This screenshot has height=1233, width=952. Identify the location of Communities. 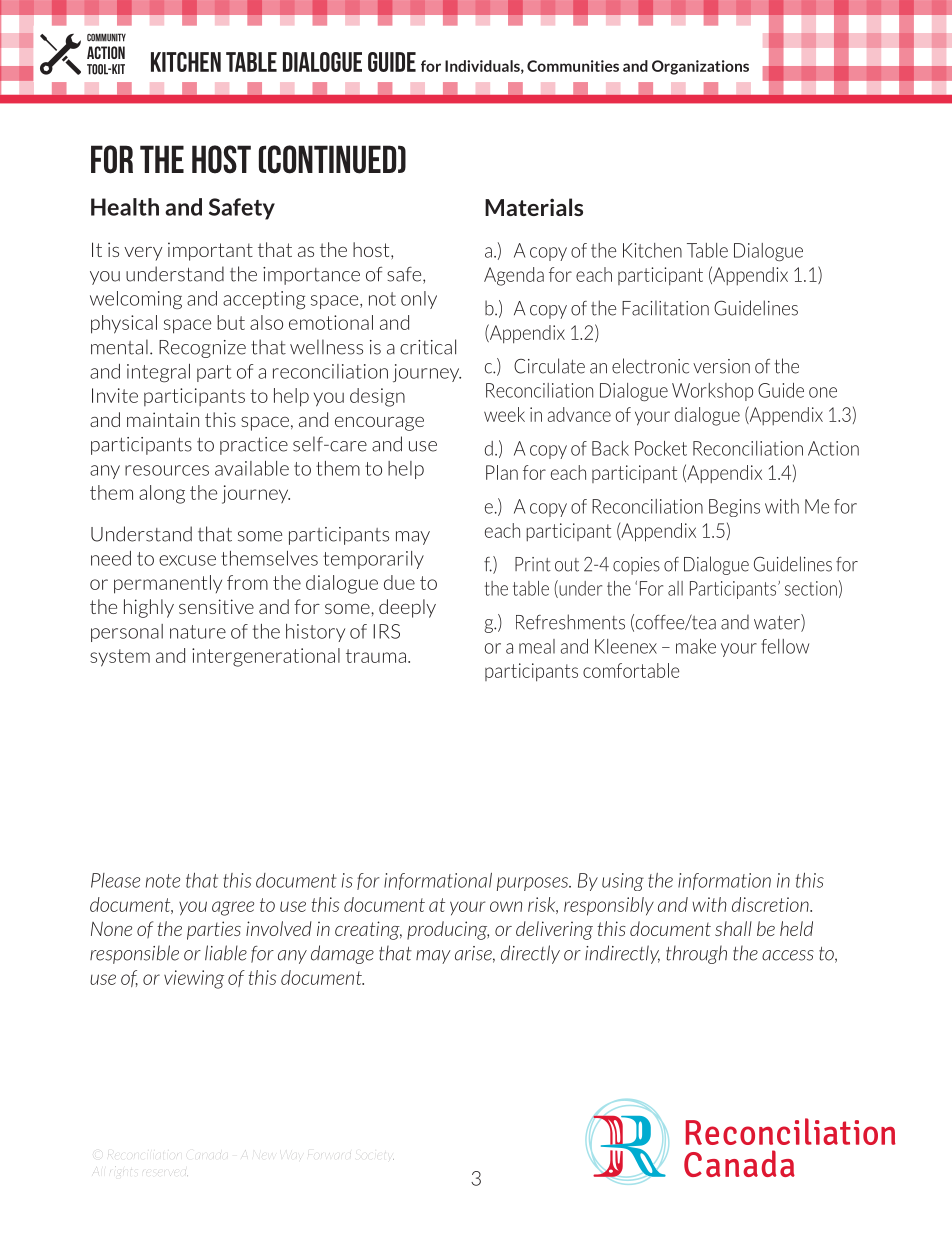
(573, 66).
